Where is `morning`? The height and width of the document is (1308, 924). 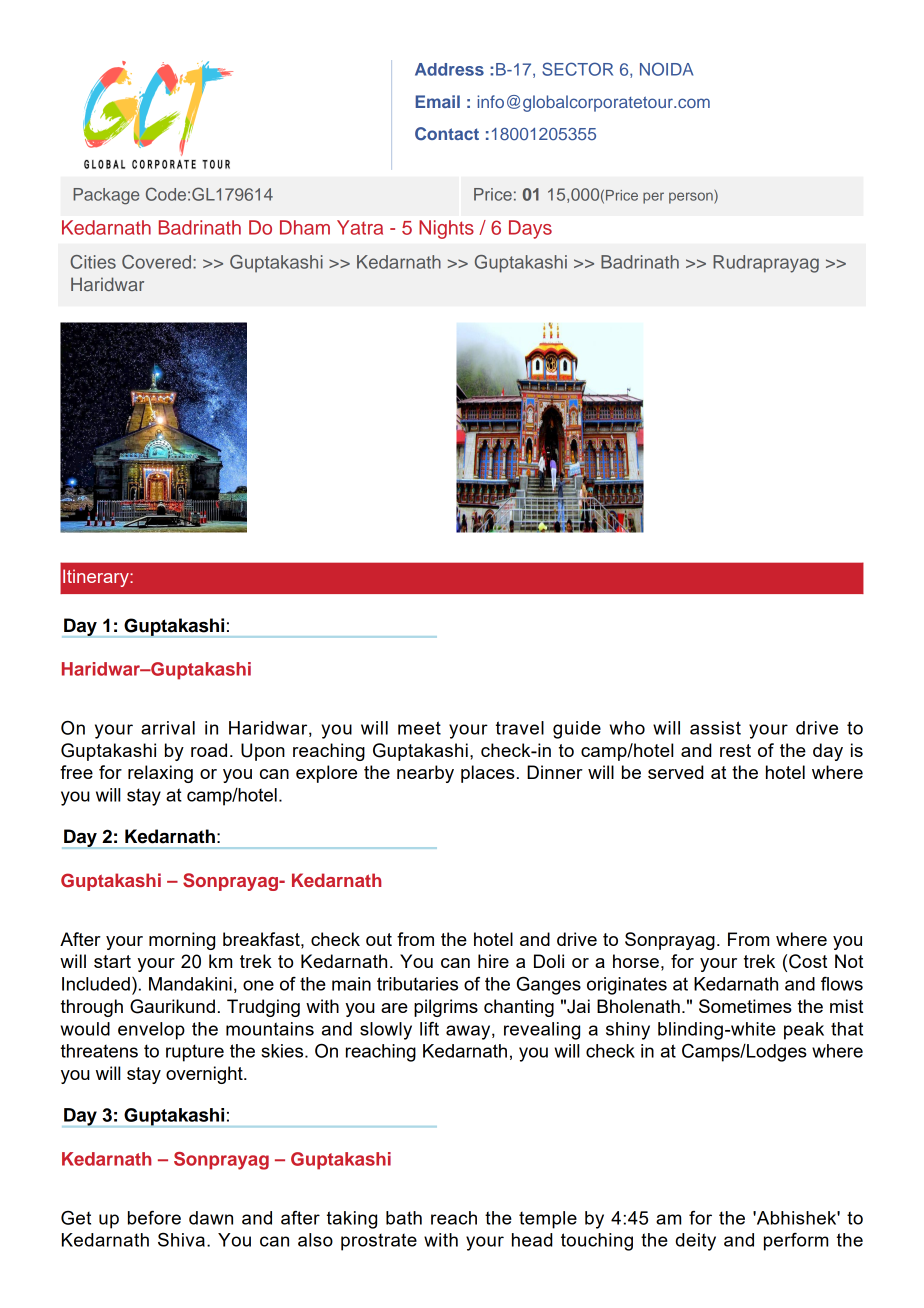 morning is located at coordinates (182, 941).
